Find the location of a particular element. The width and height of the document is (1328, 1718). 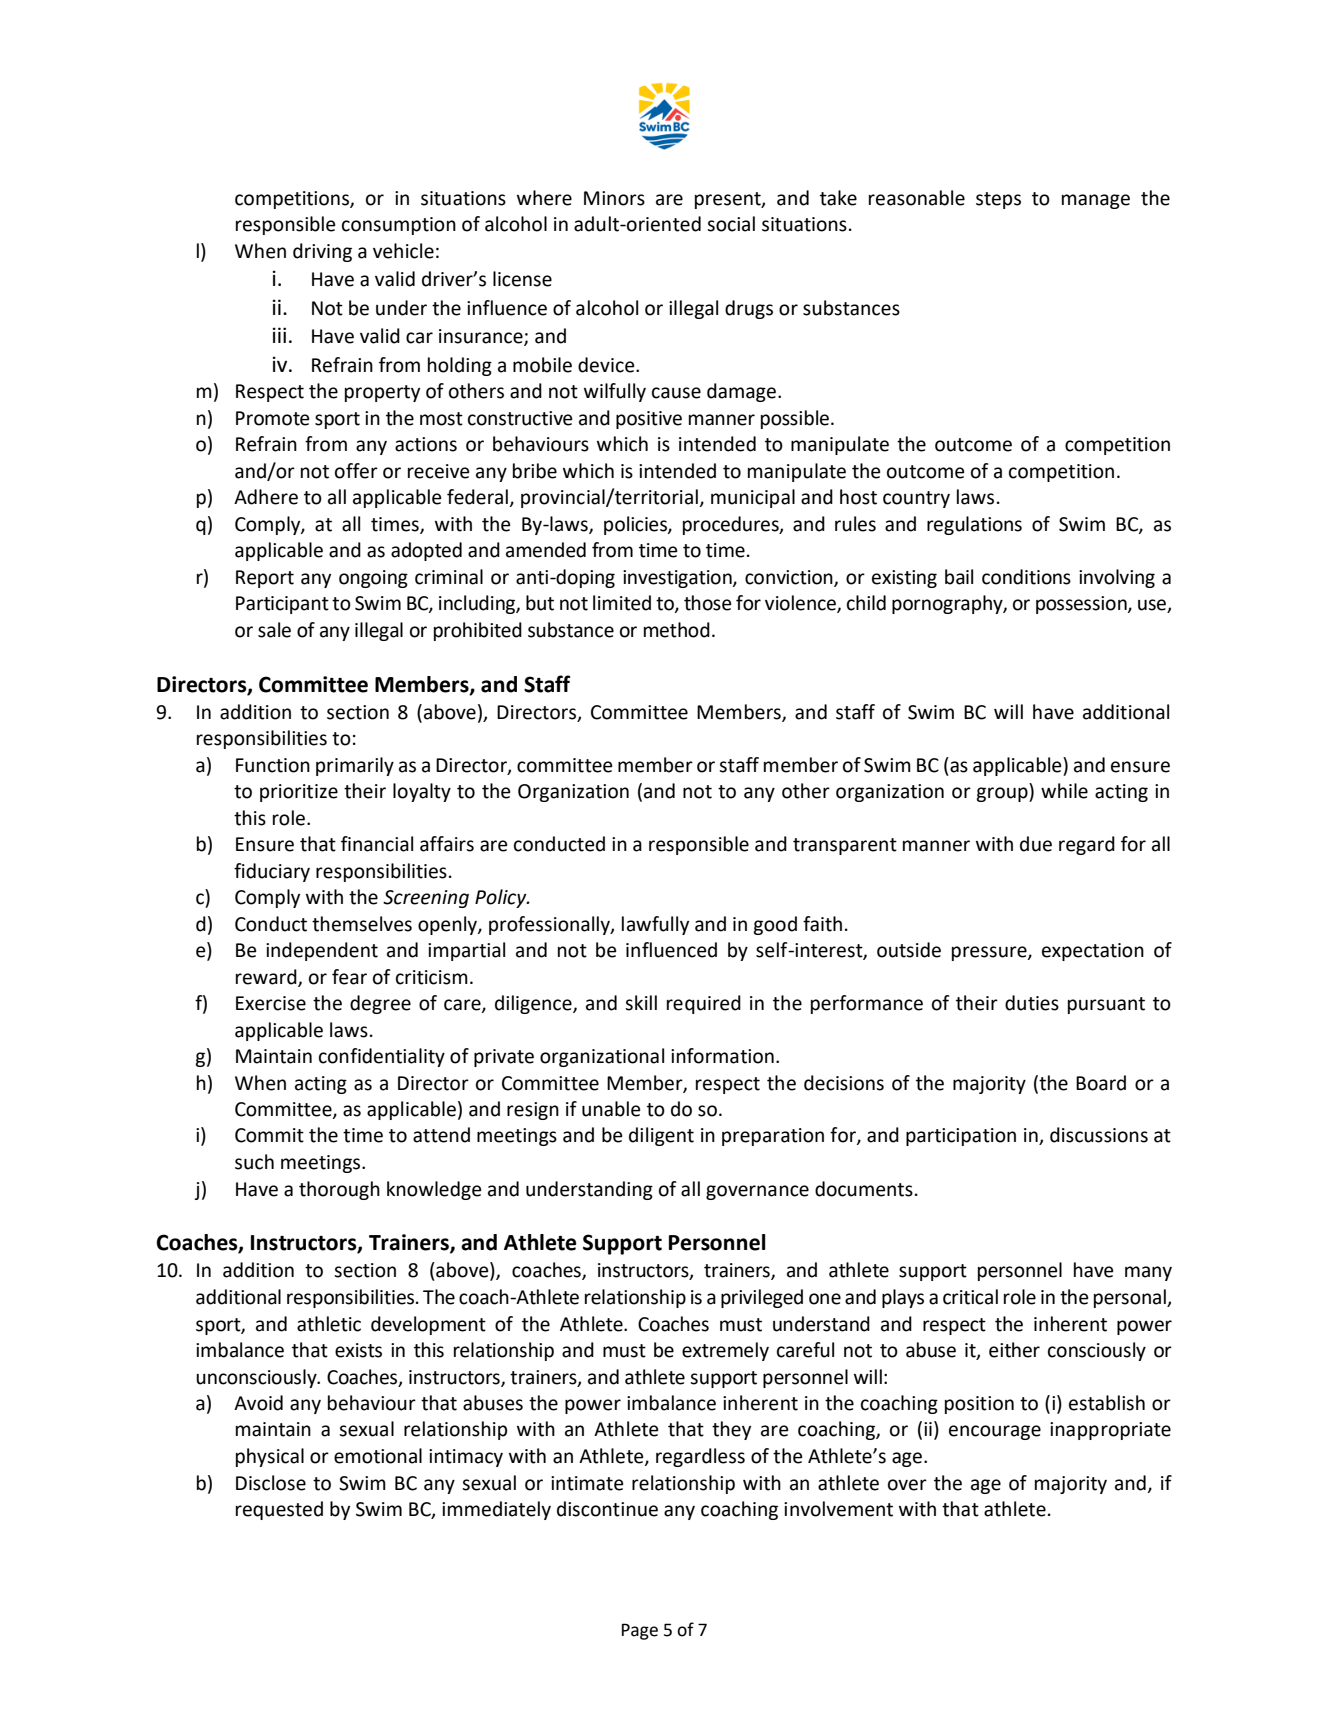

requested is located at coordinates (279, 1510).
